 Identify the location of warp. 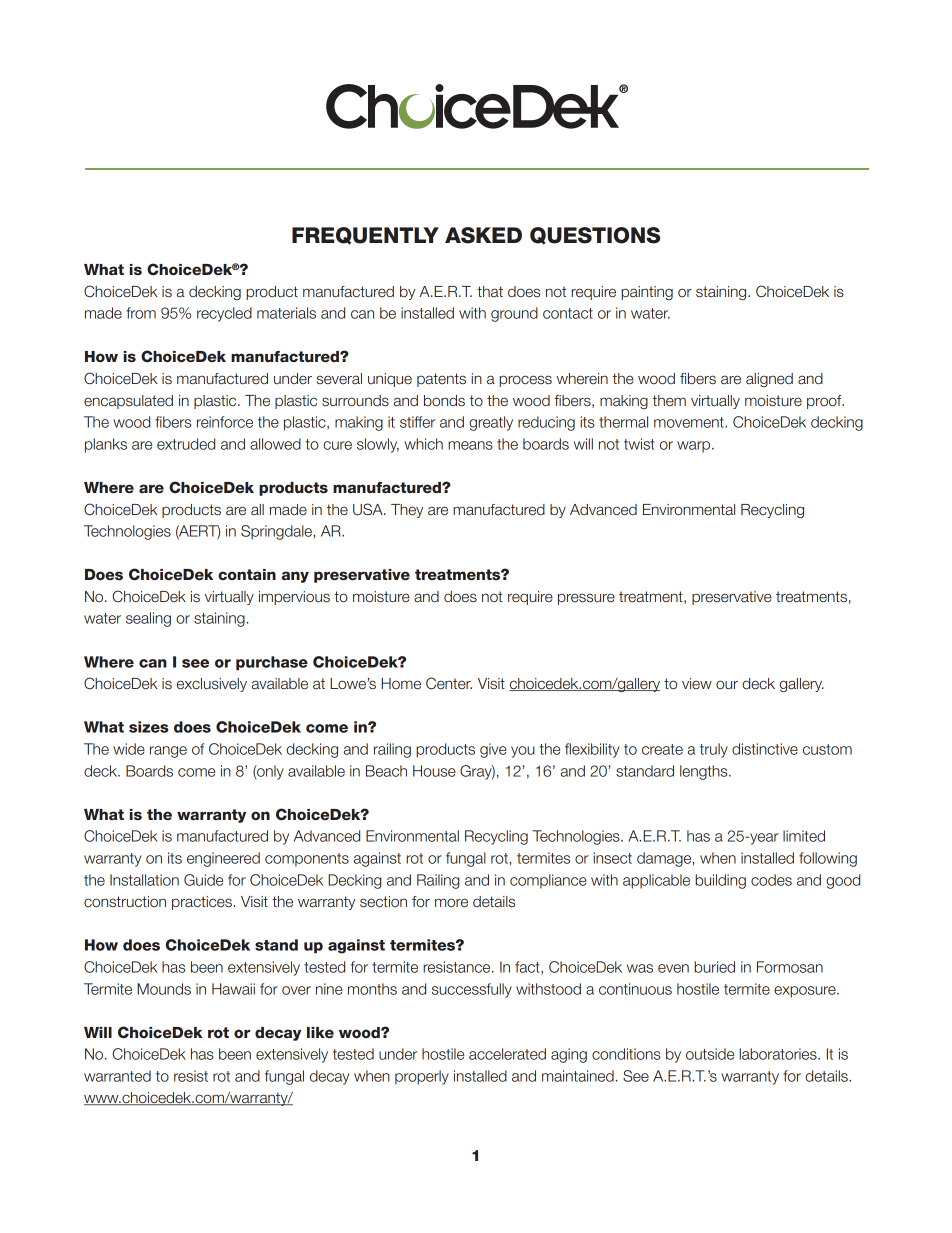
(695, 447).
